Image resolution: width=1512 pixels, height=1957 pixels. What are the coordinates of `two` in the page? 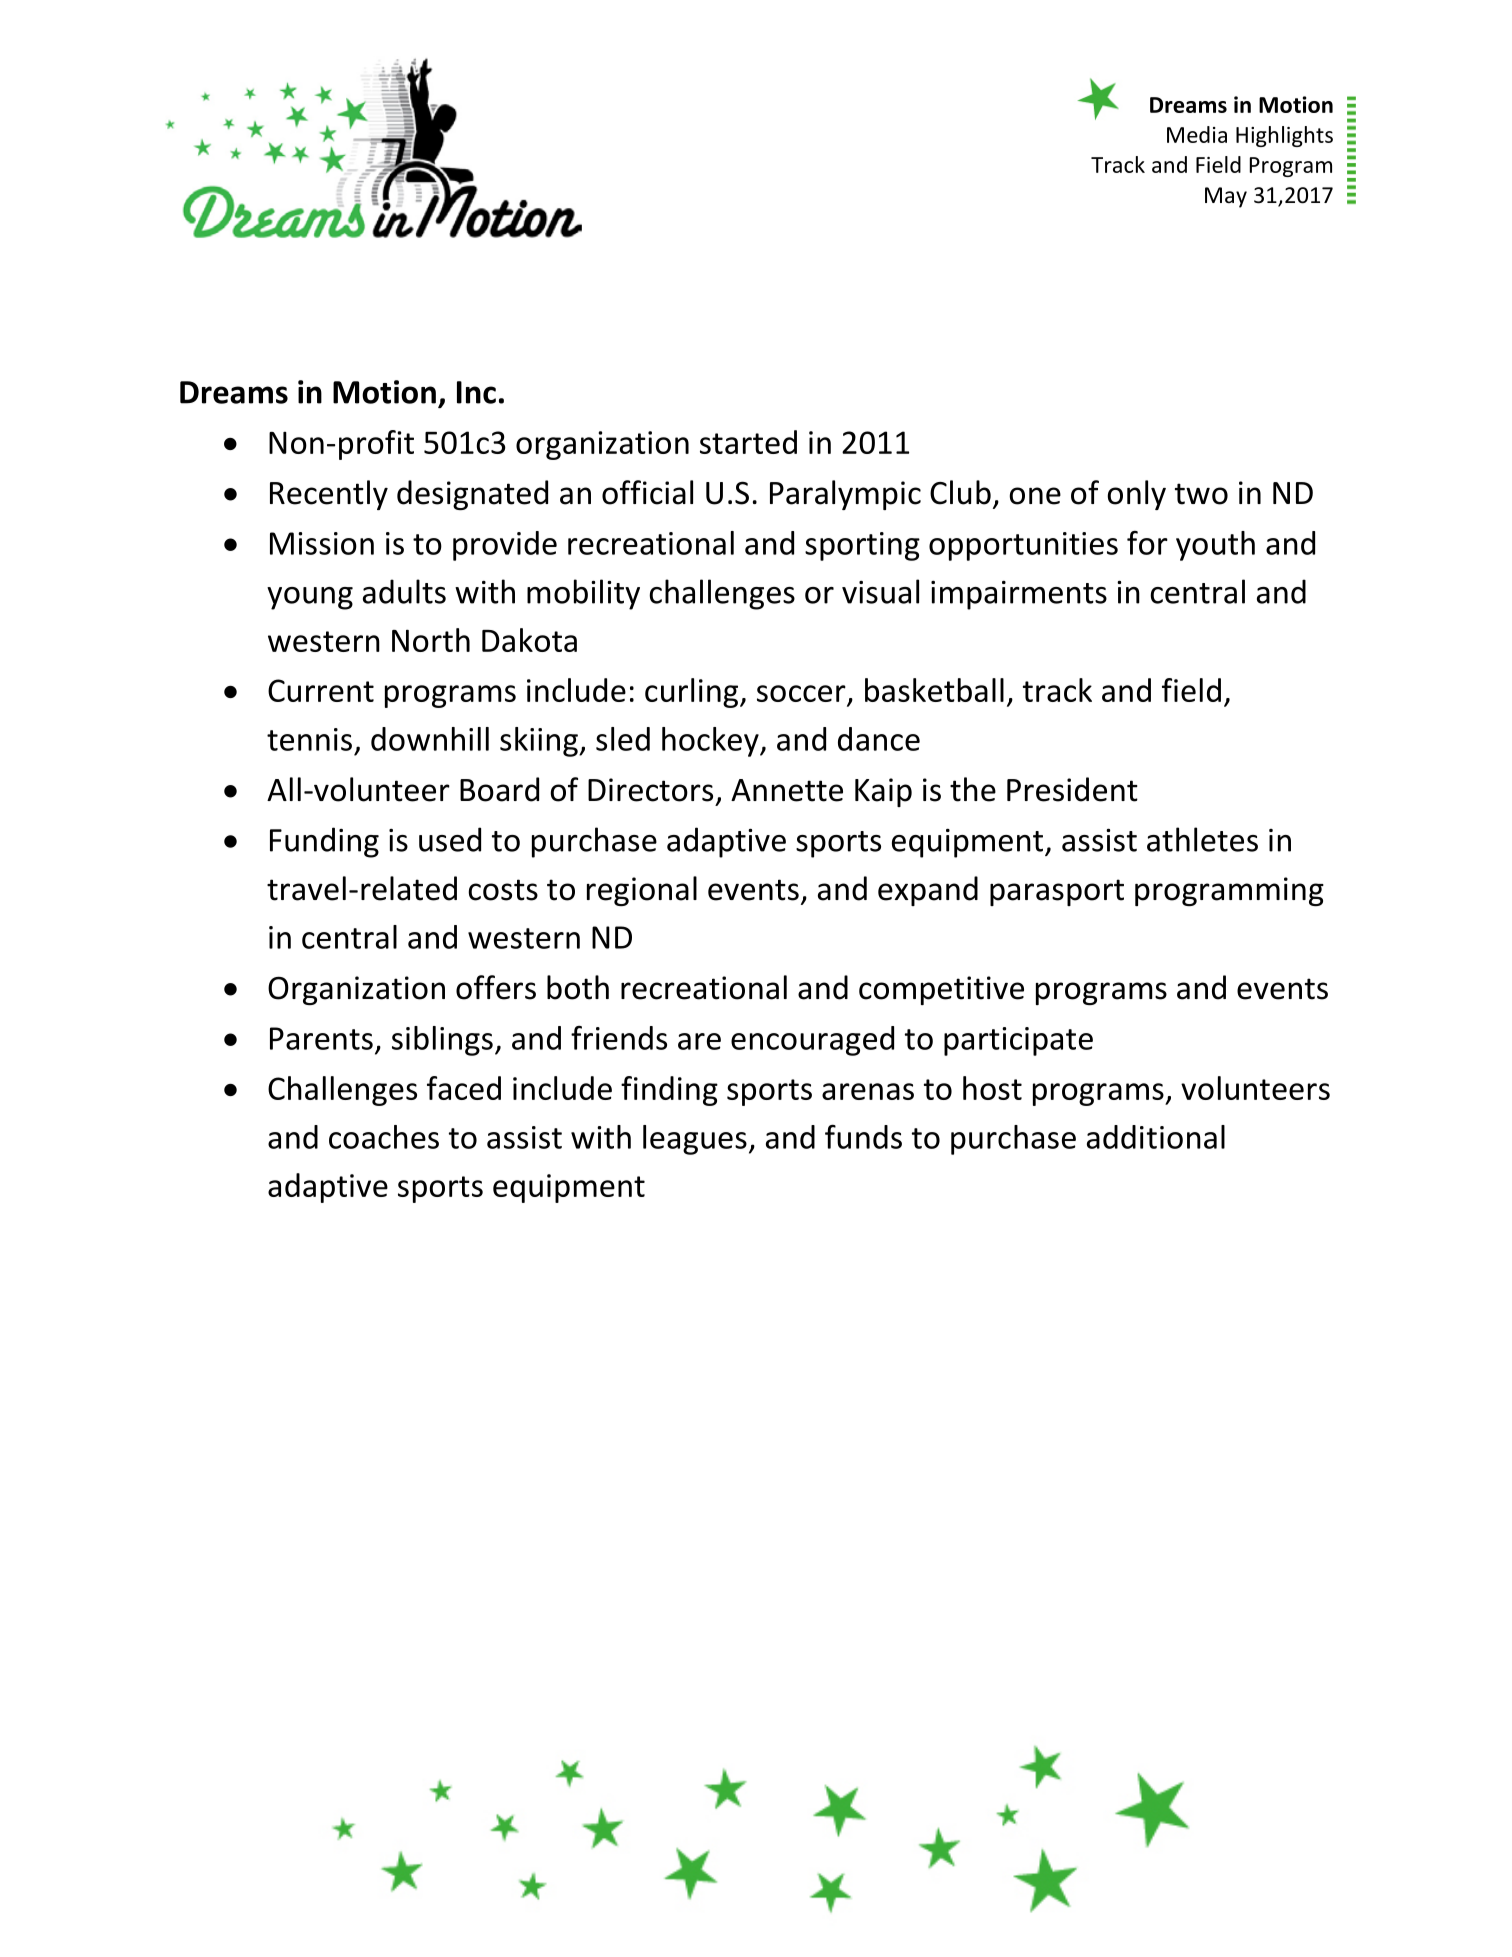 It's located at (1201, 494).
